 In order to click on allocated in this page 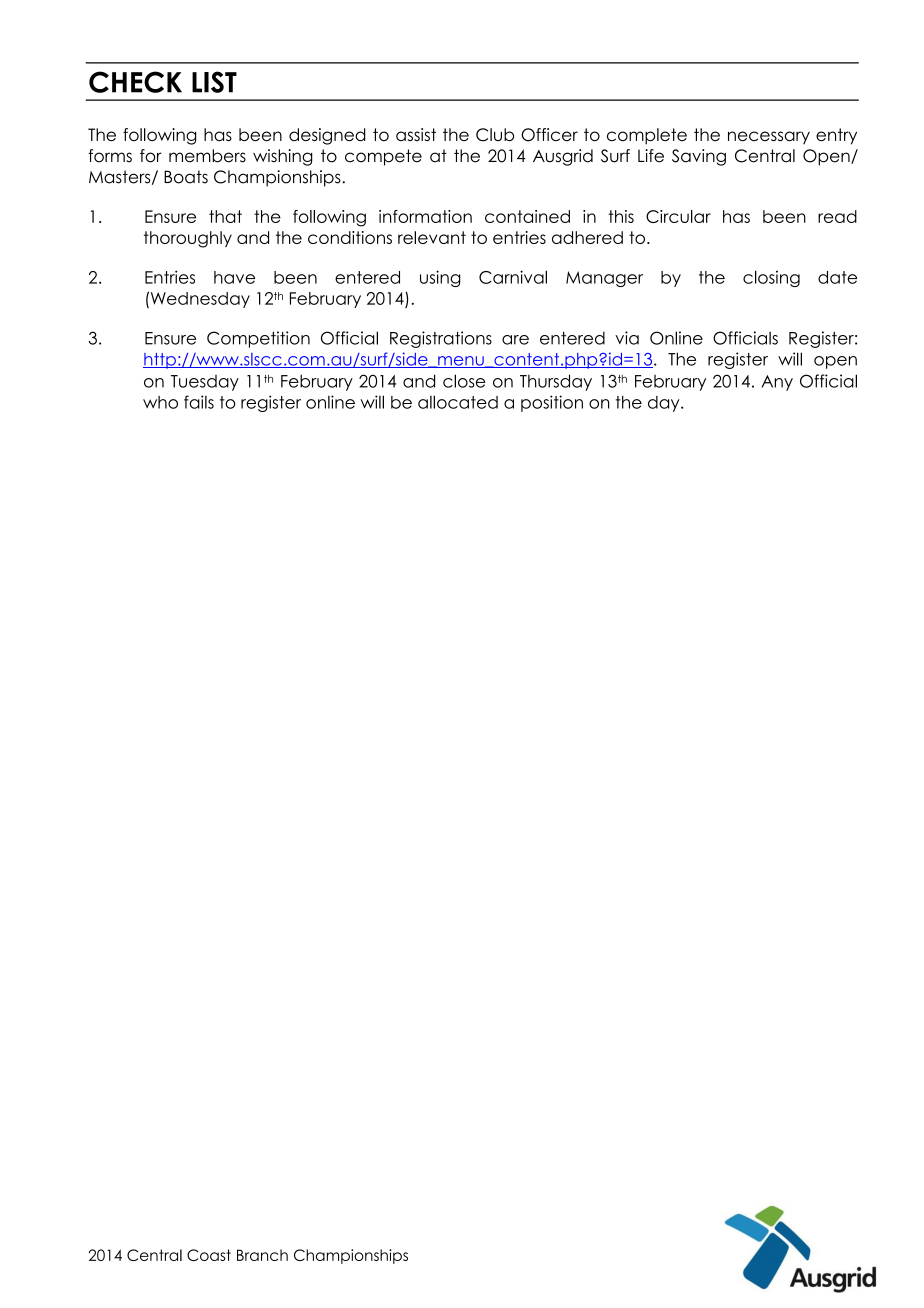, I will do `click(458, 402)`.
